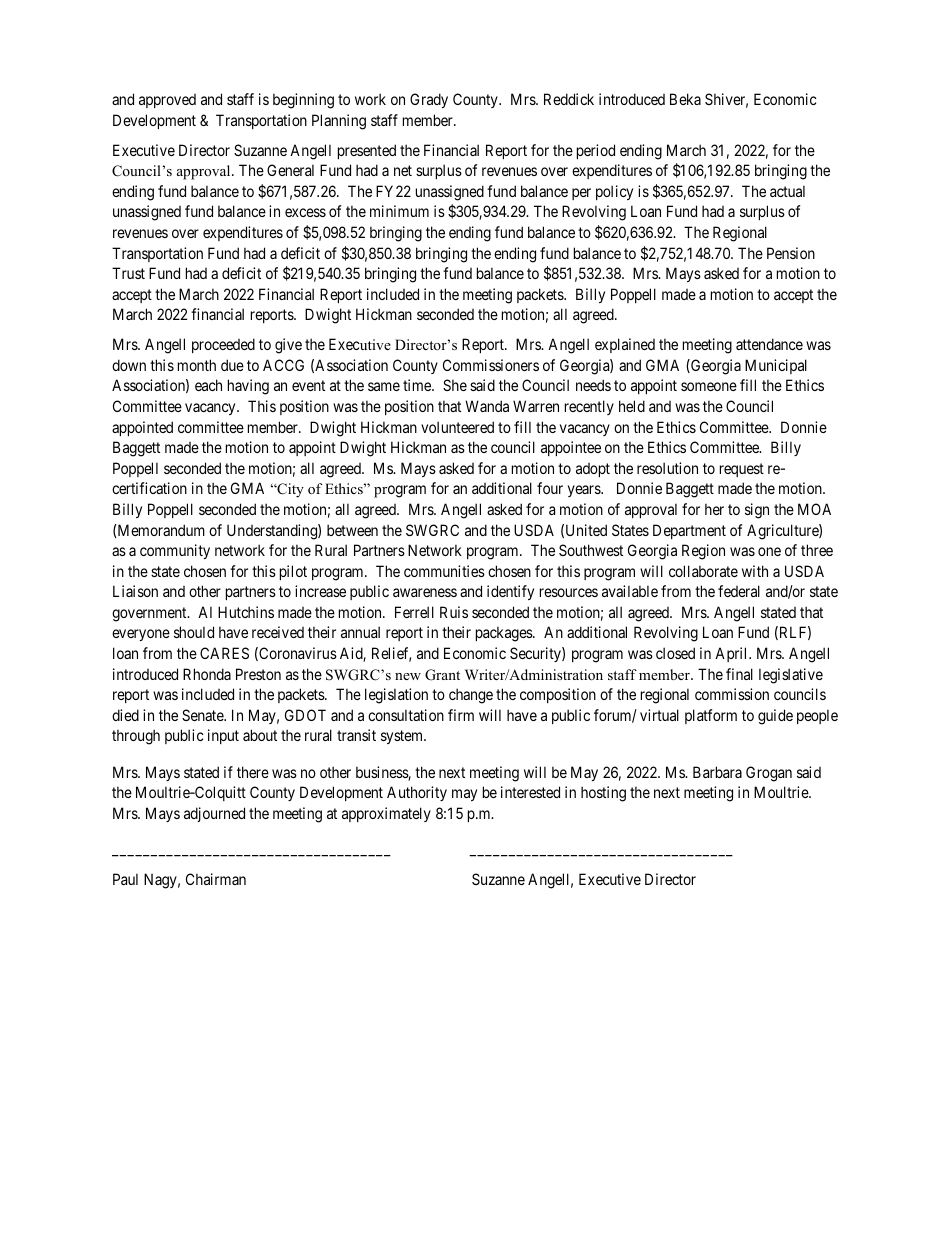  Describe the element at coordinates (429, 100) in the screenshot. I see `Grady` at that location.
